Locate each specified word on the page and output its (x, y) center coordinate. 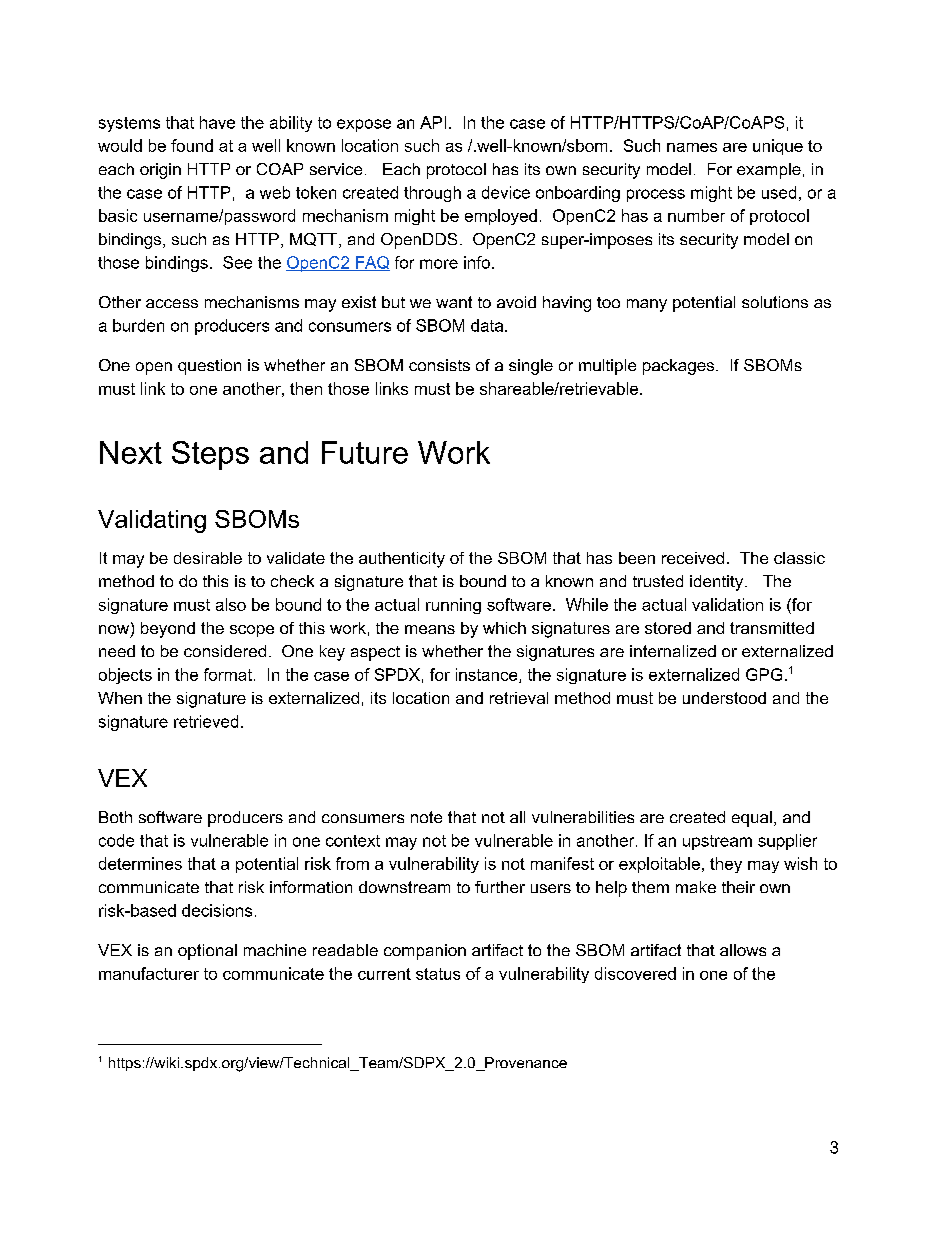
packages (680, 367)
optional (207, 952)
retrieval (519, 698)
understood (724, 698)
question (209, 367)
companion (425, 952)
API (433, 122)
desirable (208, 558)
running (453, 606)
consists (439, 365)
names (692, 147)
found (192, 145)
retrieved (206, 721)
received (693, 558)
